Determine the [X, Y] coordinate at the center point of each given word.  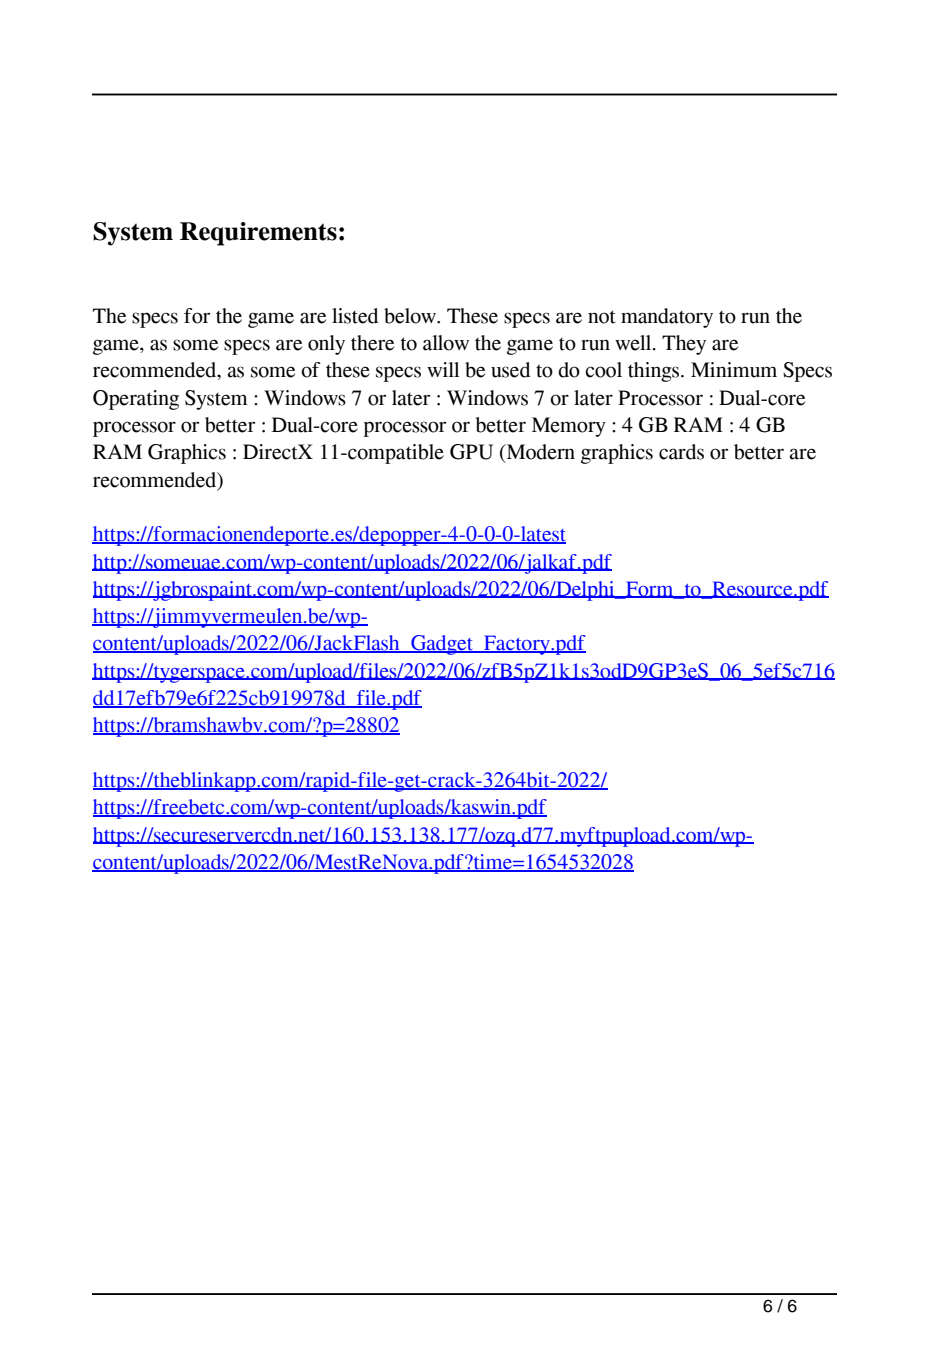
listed [355, 316]
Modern [539, 453]
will [443, 369]
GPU [471, 452]
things [655, 372]
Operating [136, 400]
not [601, 317]
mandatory [667, 318]
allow [446, 343]
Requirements [258, 234]
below [411, 316]
